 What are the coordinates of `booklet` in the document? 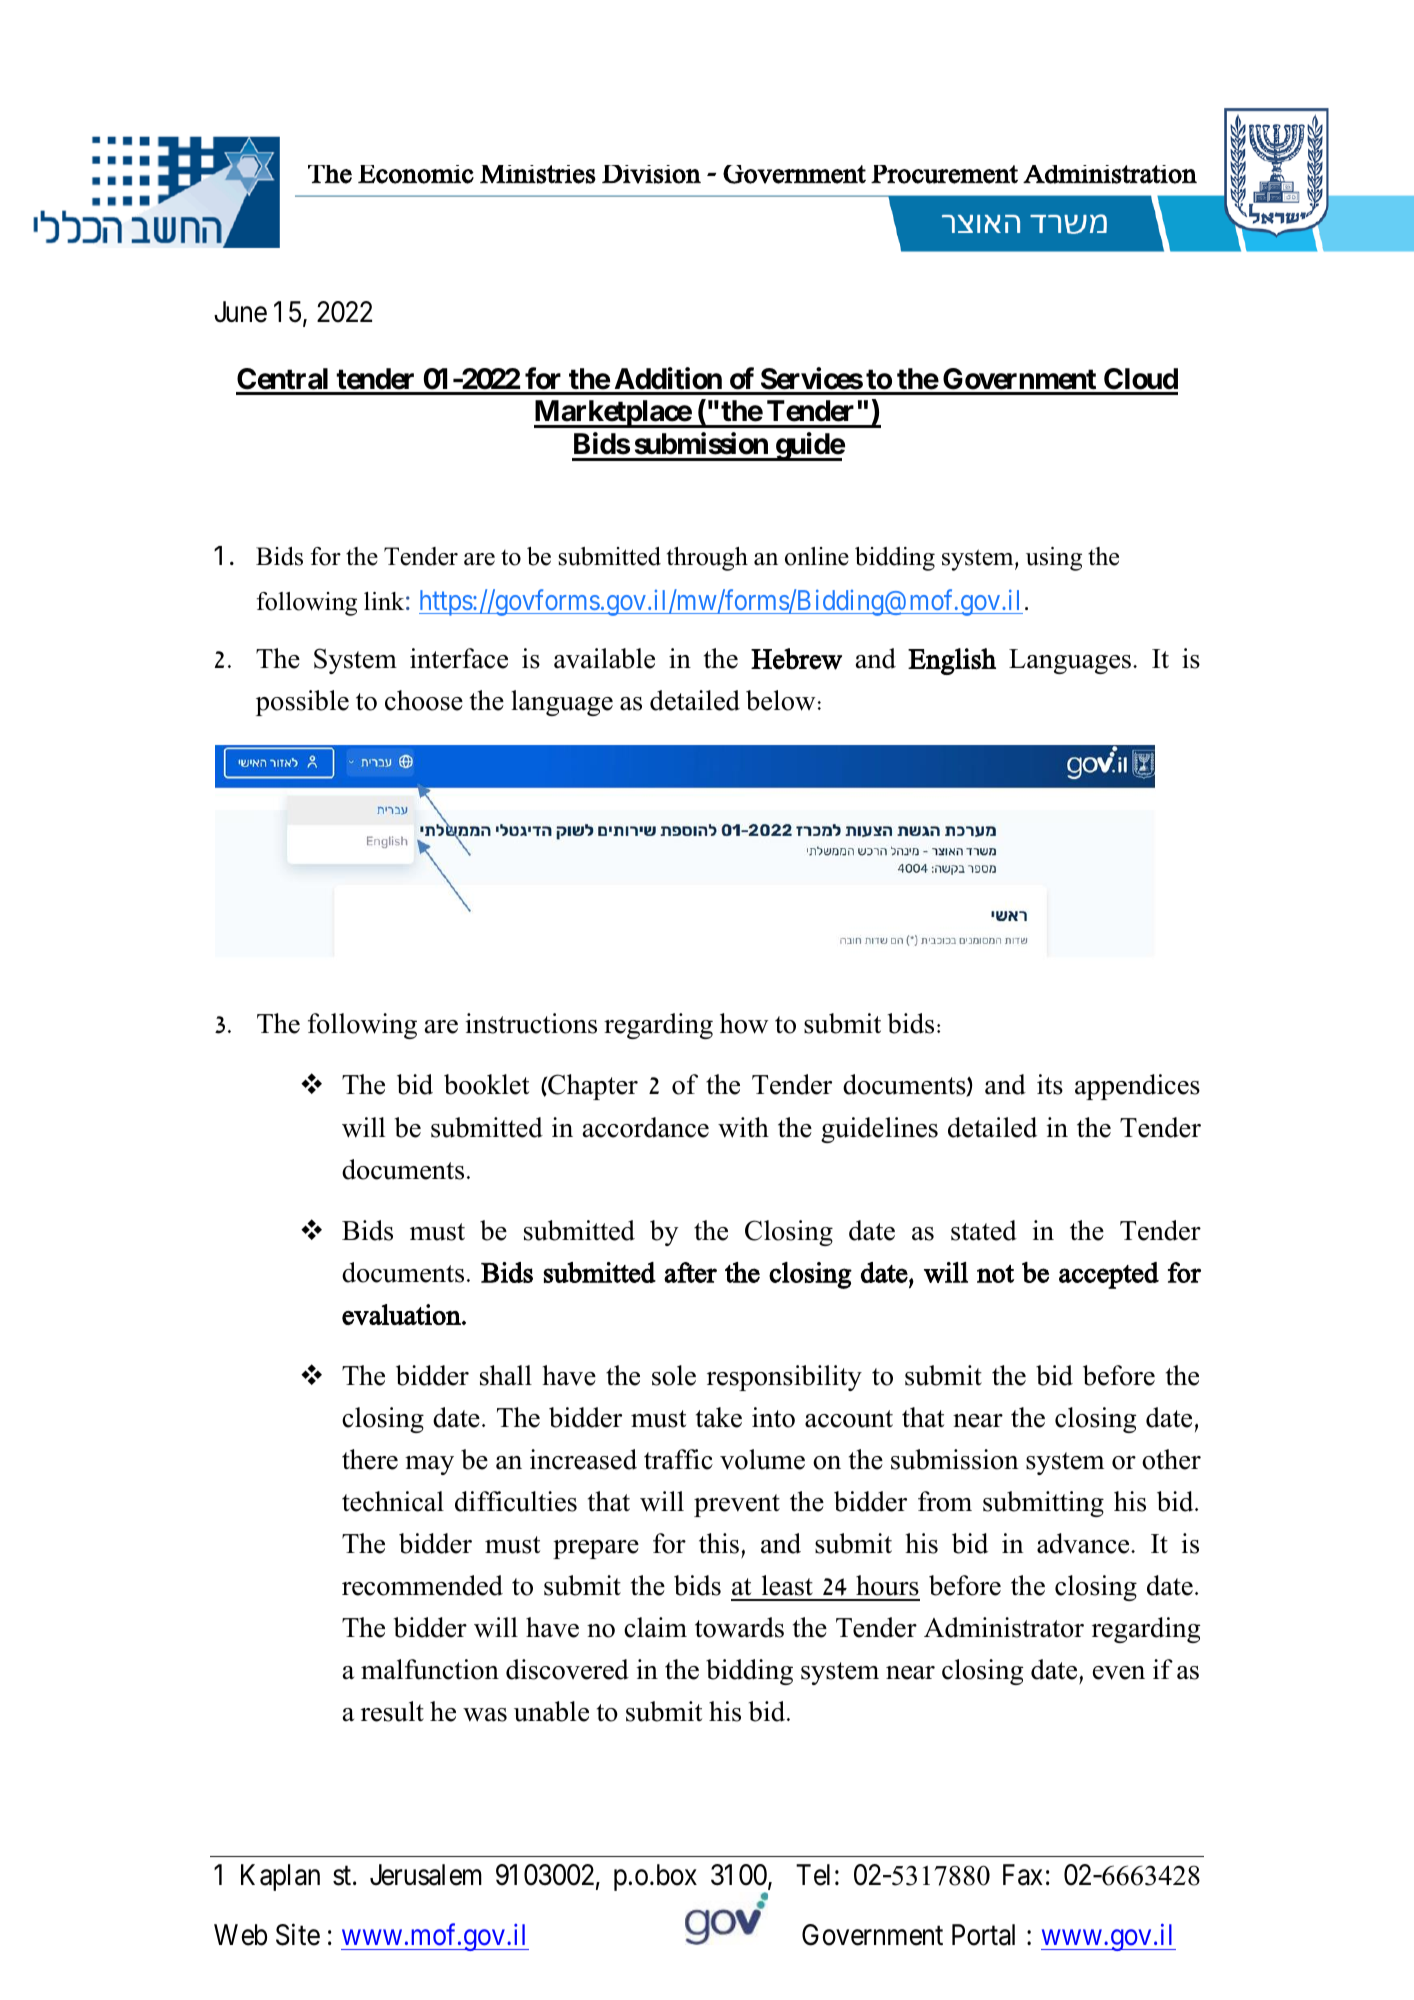 It's located at (486, 1084).
